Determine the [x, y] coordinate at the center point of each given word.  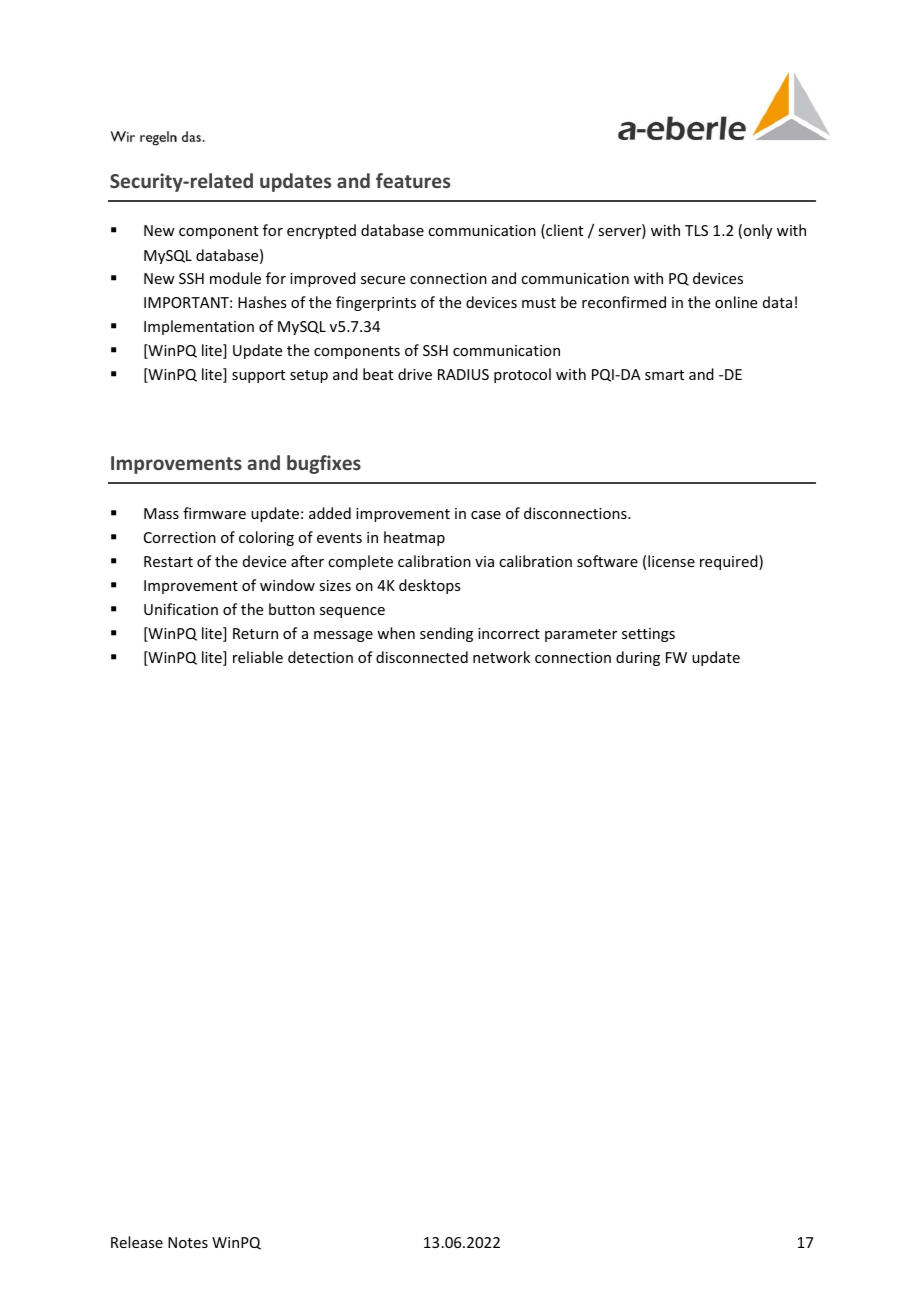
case [486, 515]
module [235, 278]
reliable [258, 657]
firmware [214, 513]
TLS [696, 230]
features [413, 180]
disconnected [422, 657]
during [638, 658]
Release [137, 1242]
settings [648, 635]
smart [664, 375]
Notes [188, 1242]
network [501, 657]
